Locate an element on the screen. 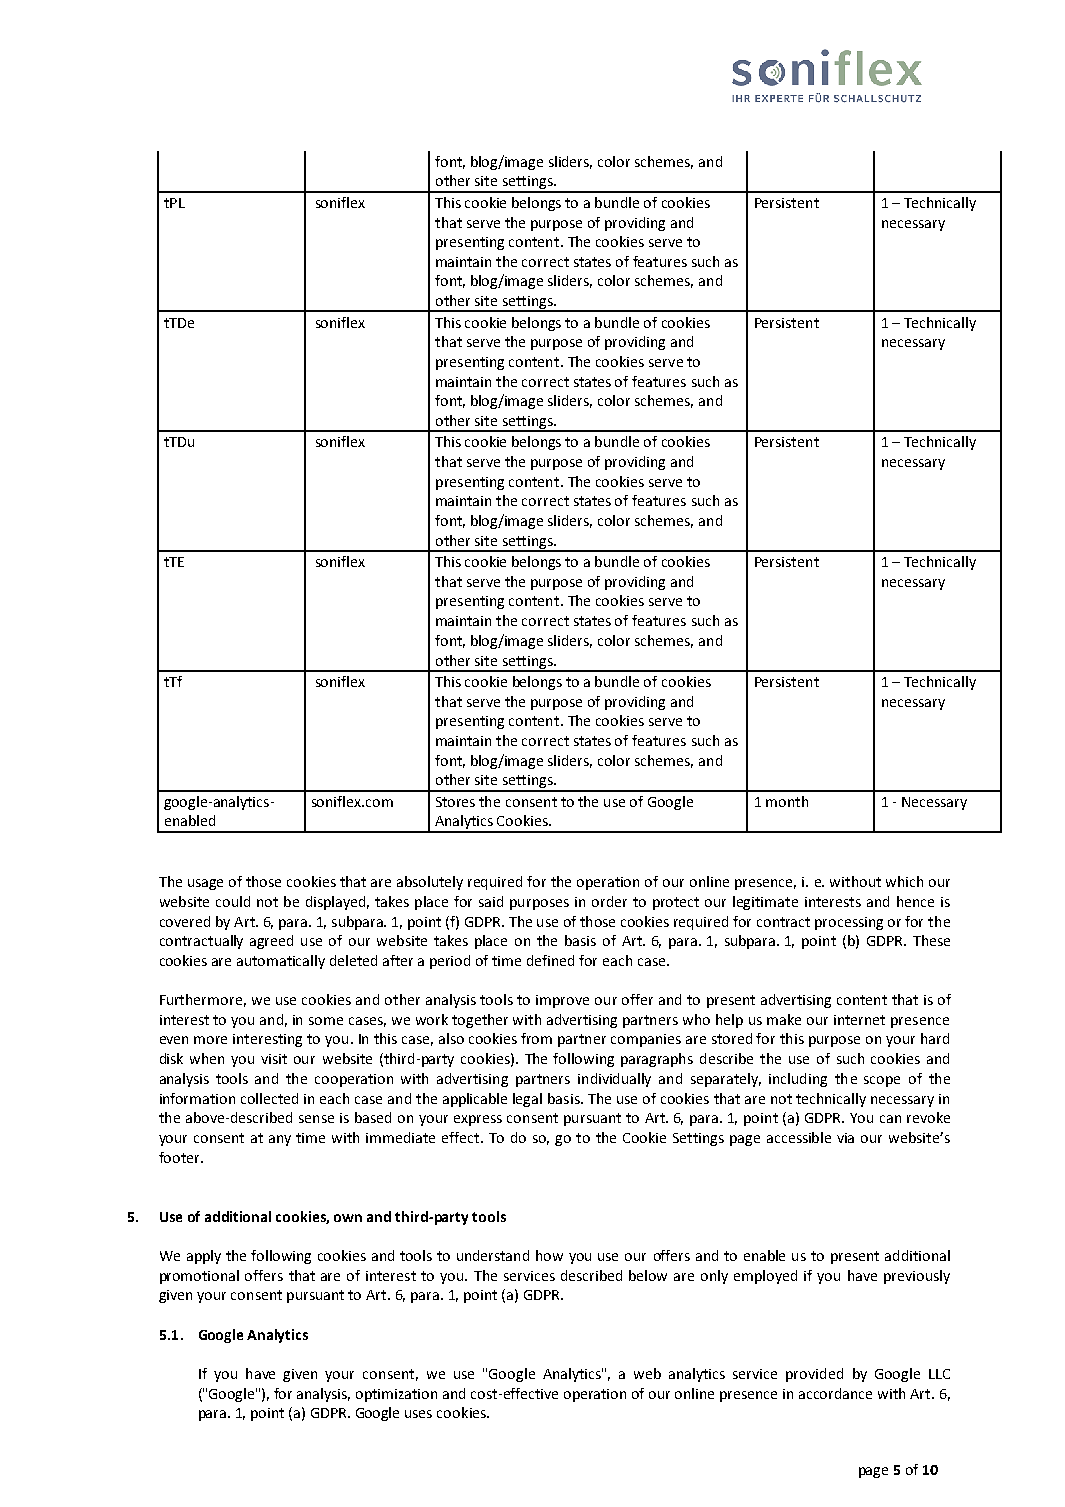 The image size is (1065, 1507). promotional is located at coordinates (199, 1277).
